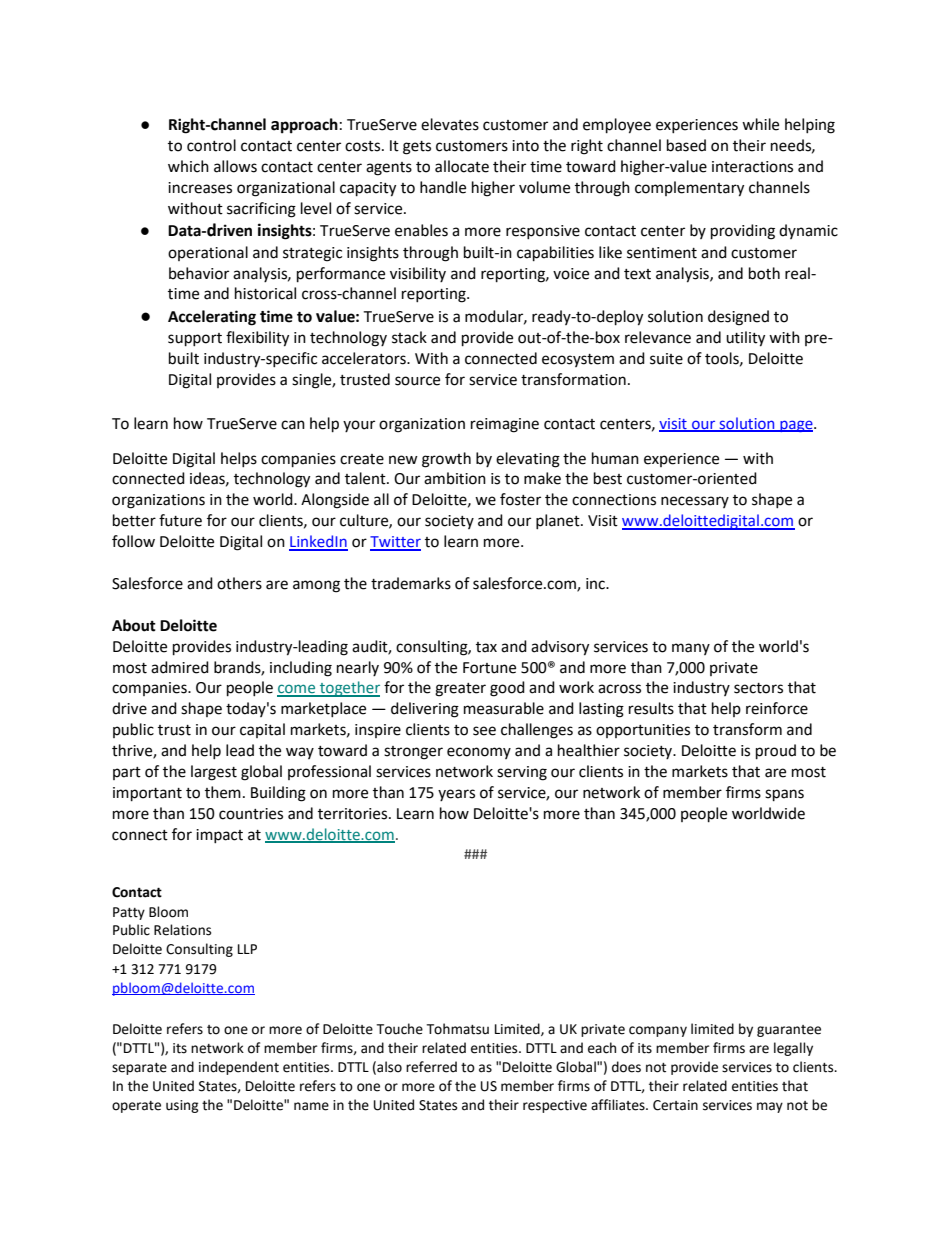 The width and height of the screenshot is (952, 1233). What do you see at coordinates (456, 795) in the screenshot?
I see `years` at bounding box center [456, 795].
